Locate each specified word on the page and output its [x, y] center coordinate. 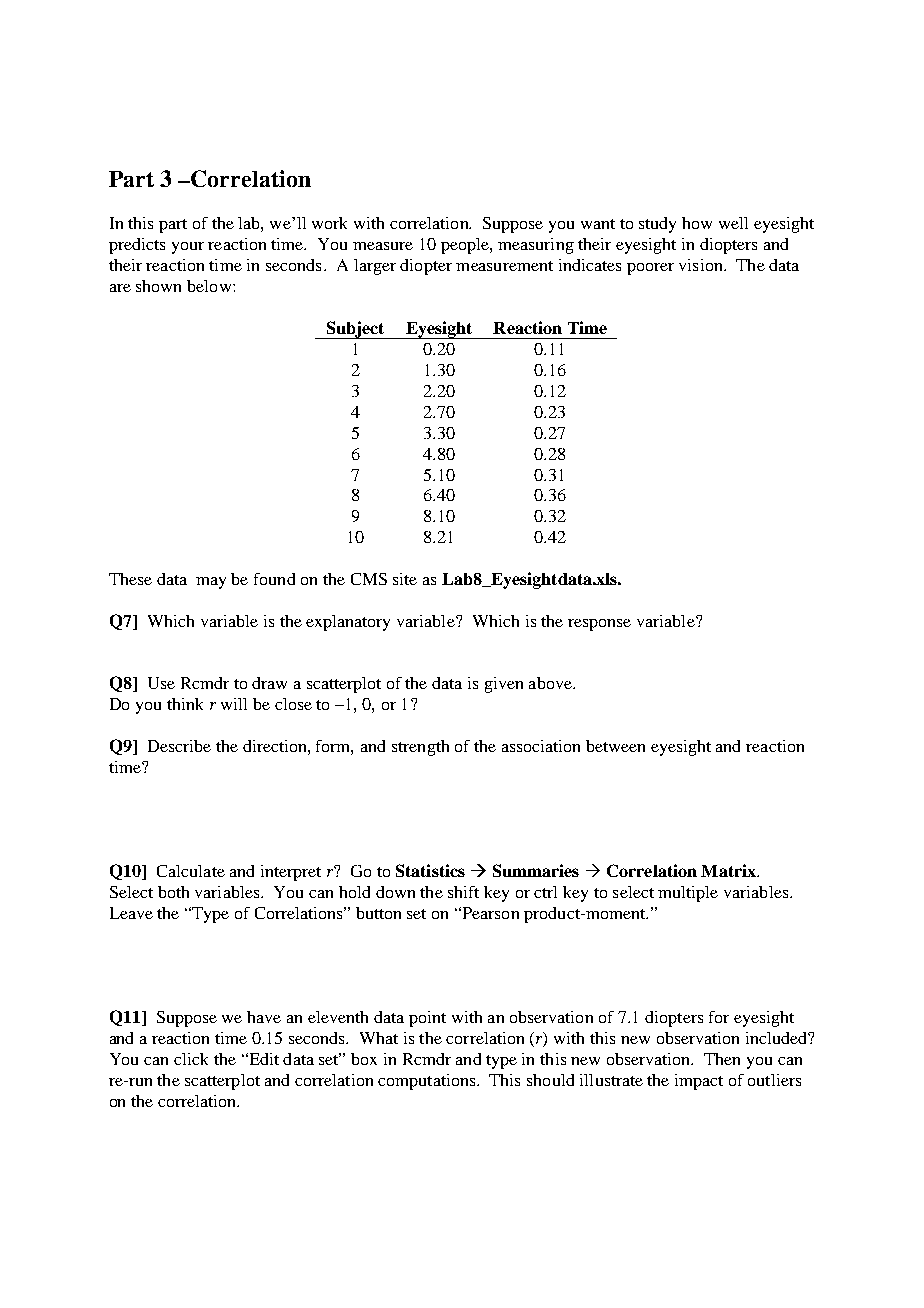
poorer [650, 269]
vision [702, 265]
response [599, 625]
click [191, 1059]
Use [161, 683]
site [405, 579]
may [211, 583]
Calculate [191, 871]
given [504, 685]
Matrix [729, 870]
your [188, 248]
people [466, 246]
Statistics [430, 870]
